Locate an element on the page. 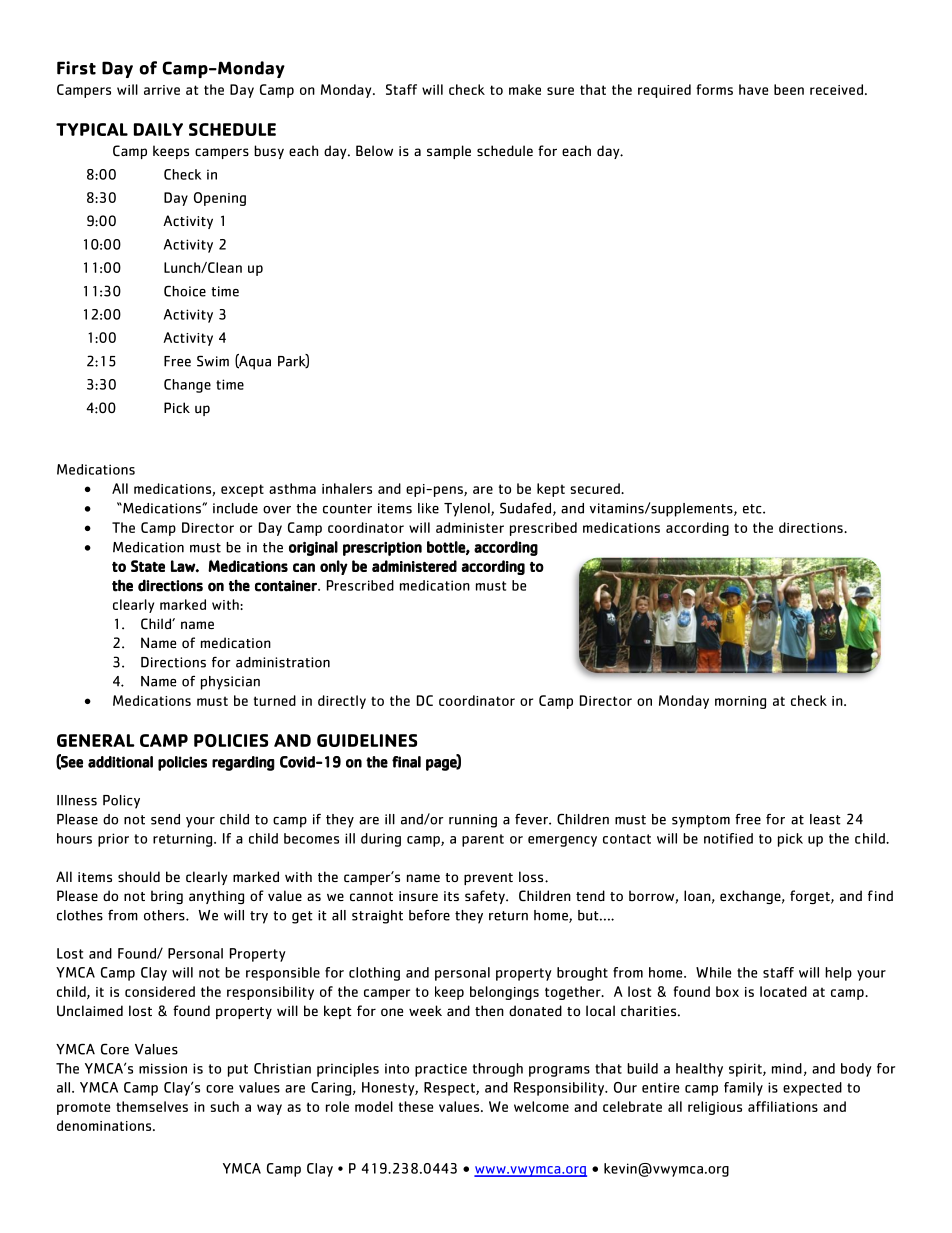 The image size is (952, 1233). make is located at coordinates (525, 89).
